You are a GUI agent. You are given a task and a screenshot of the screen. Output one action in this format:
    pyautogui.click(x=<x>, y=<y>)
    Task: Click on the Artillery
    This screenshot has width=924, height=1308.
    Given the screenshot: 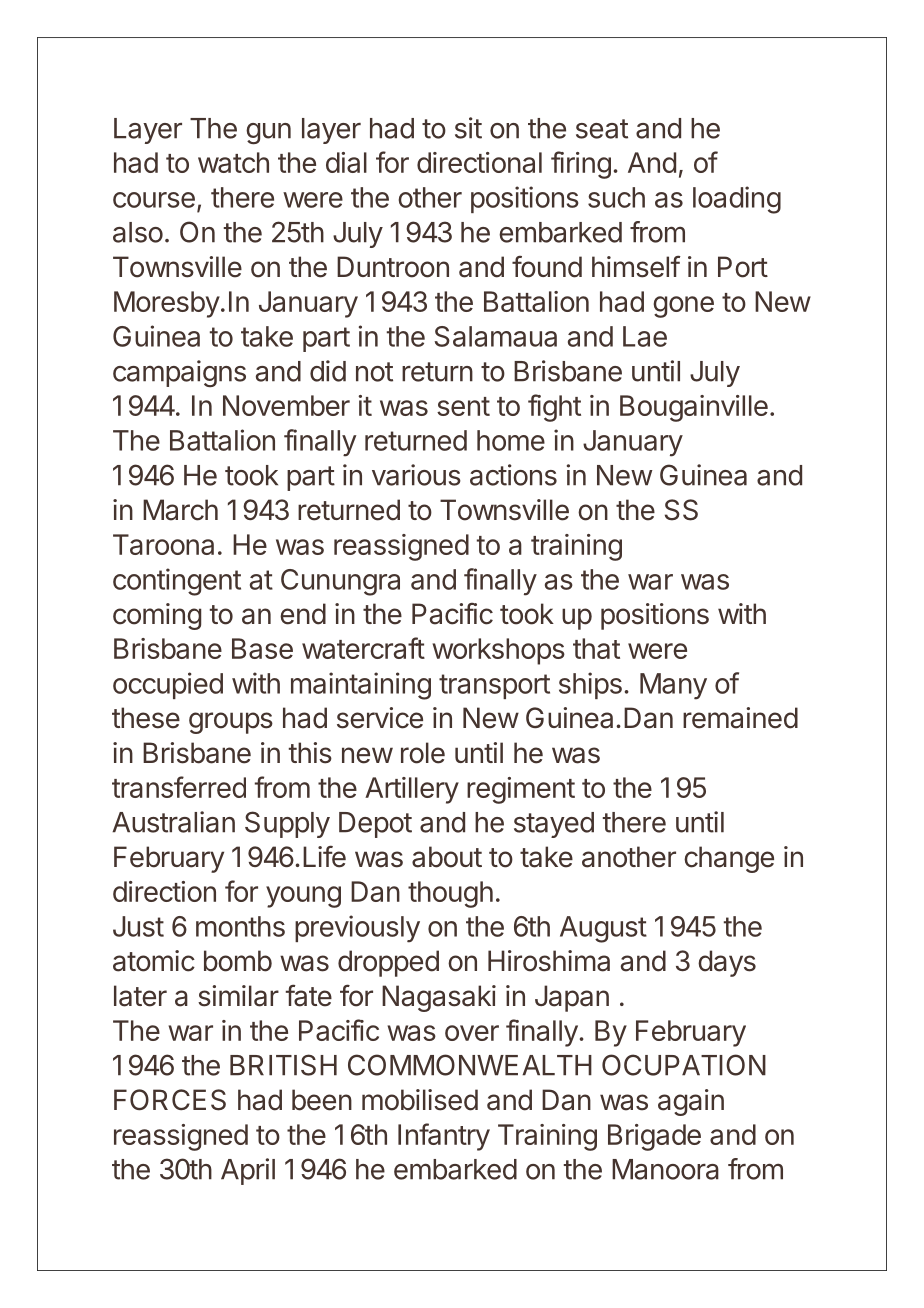 What is the action you would take?
    pyautogui.click(x=412, y=790)
